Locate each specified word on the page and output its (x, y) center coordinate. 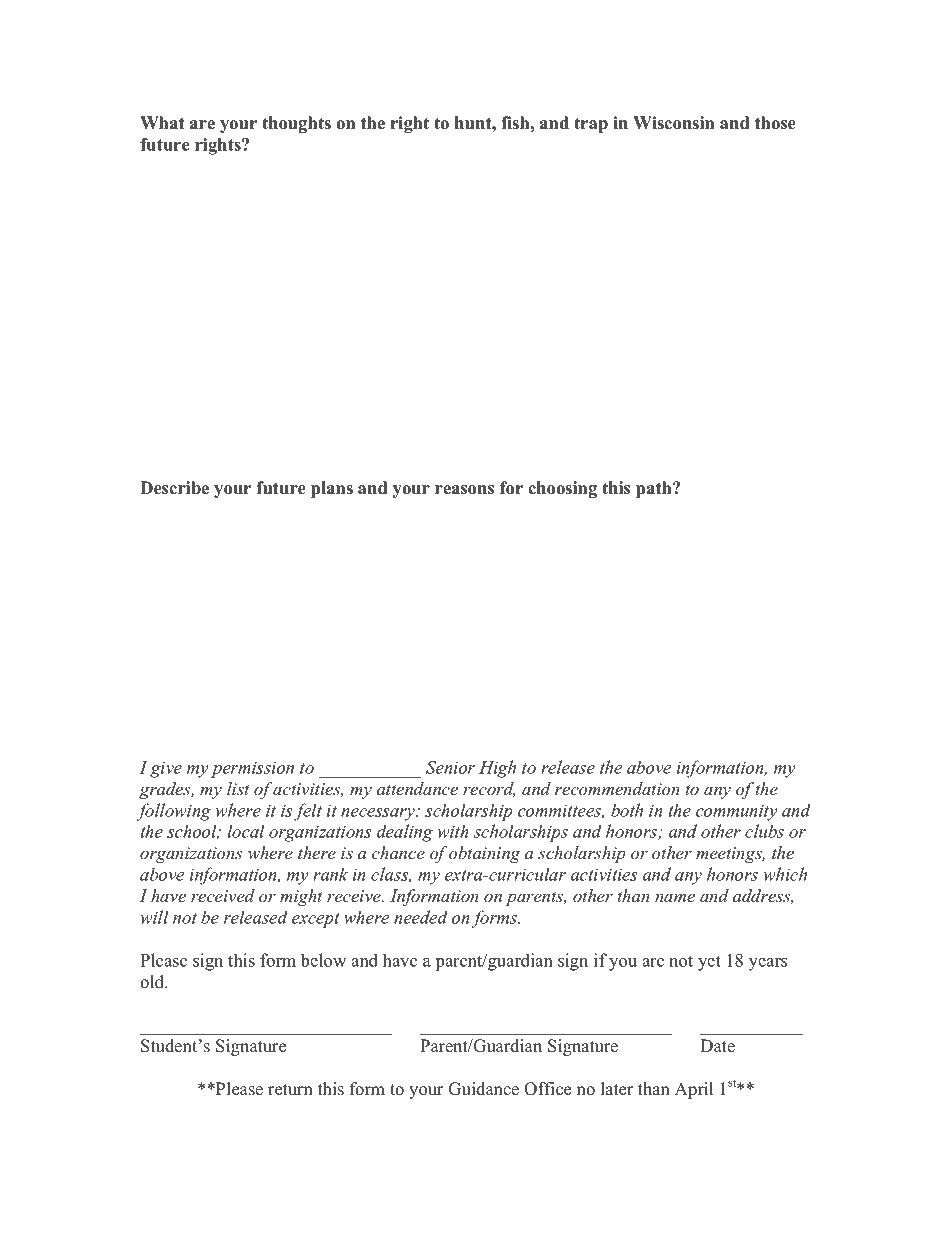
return (290, 1090)
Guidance (483, 1089)
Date (717, 1046)
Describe (174, 488)
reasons (464, 490)
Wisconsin (673, 123)
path (655, 489)
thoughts (296, 124)
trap (591, 125)
